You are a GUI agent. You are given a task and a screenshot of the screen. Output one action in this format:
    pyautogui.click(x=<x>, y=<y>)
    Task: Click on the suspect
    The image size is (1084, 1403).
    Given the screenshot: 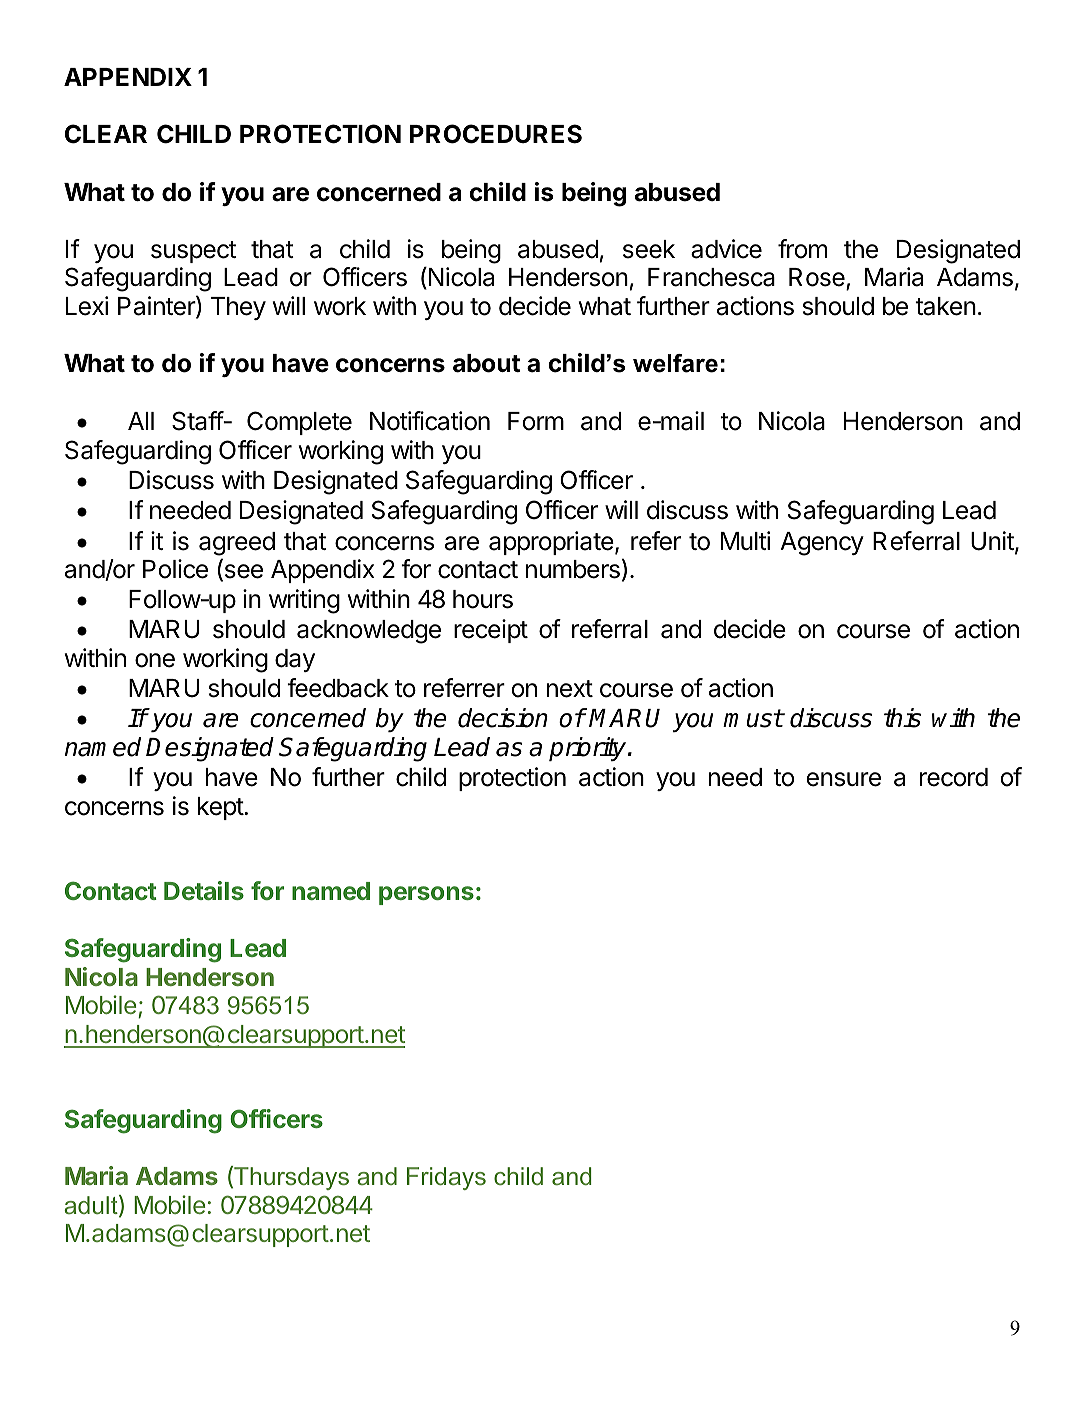 What is the action you would take?
    pyautogui.click(x=193, y=252)
